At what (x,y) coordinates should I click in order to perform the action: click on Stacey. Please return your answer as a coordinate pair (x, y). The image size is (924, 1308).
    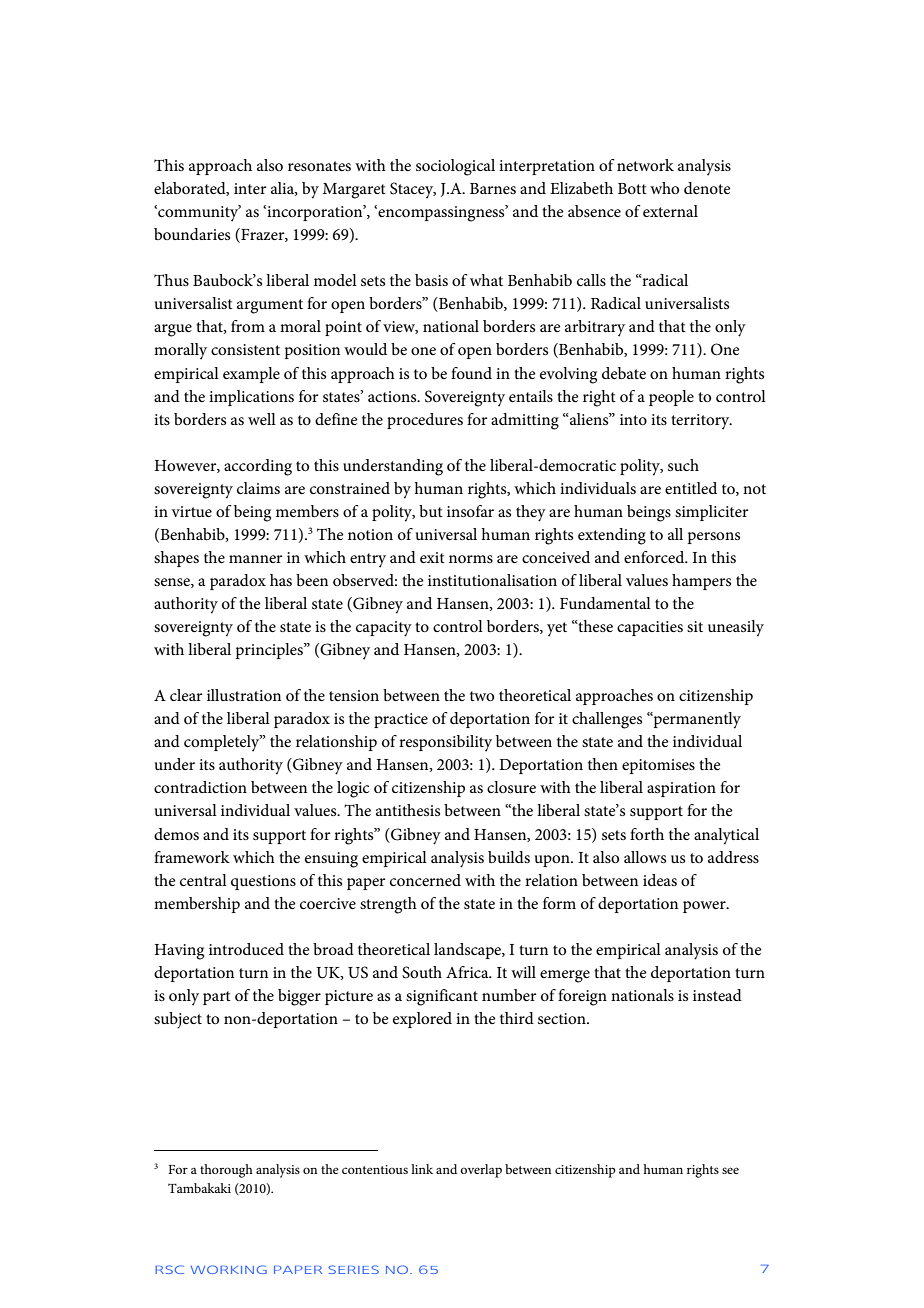
    Looking at the image, I should click on (413, 190).
